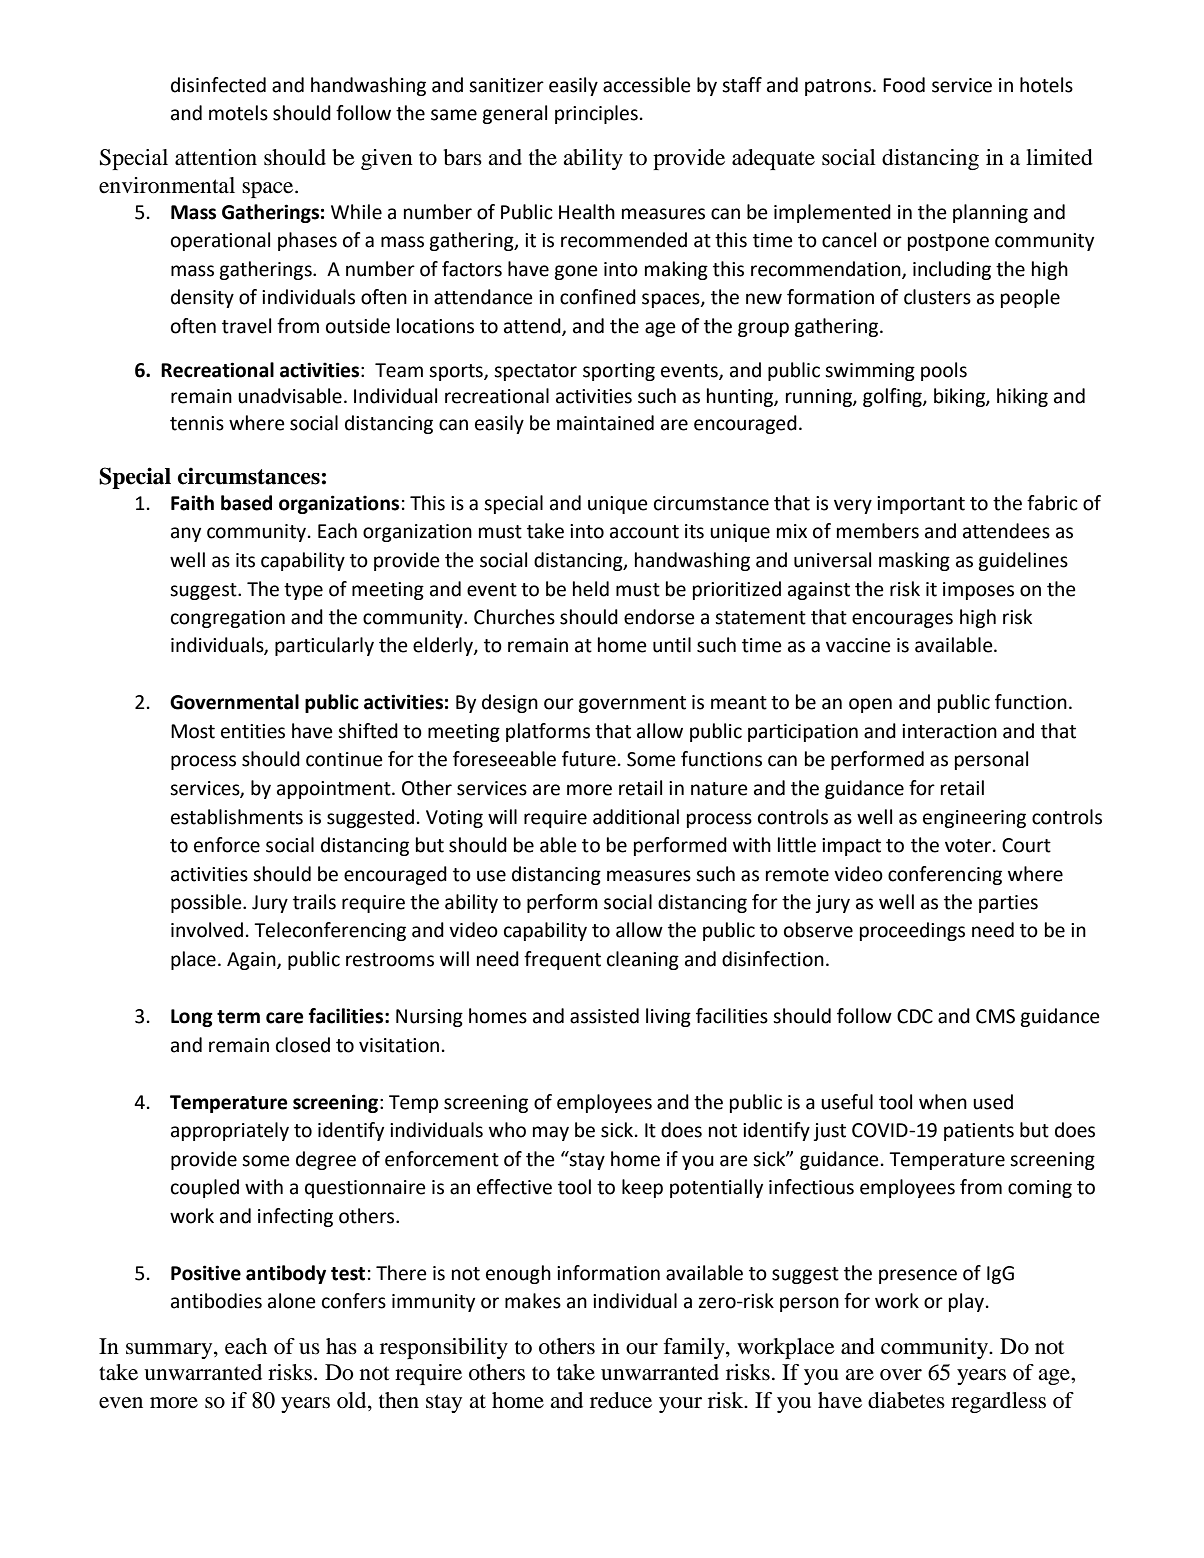 Image resolution: width=1204 pixels, height=1558 pixels. What do you see at coordinates (914, 561) in the screenshot?
I see `masking` at bounding box center [914, 561].
